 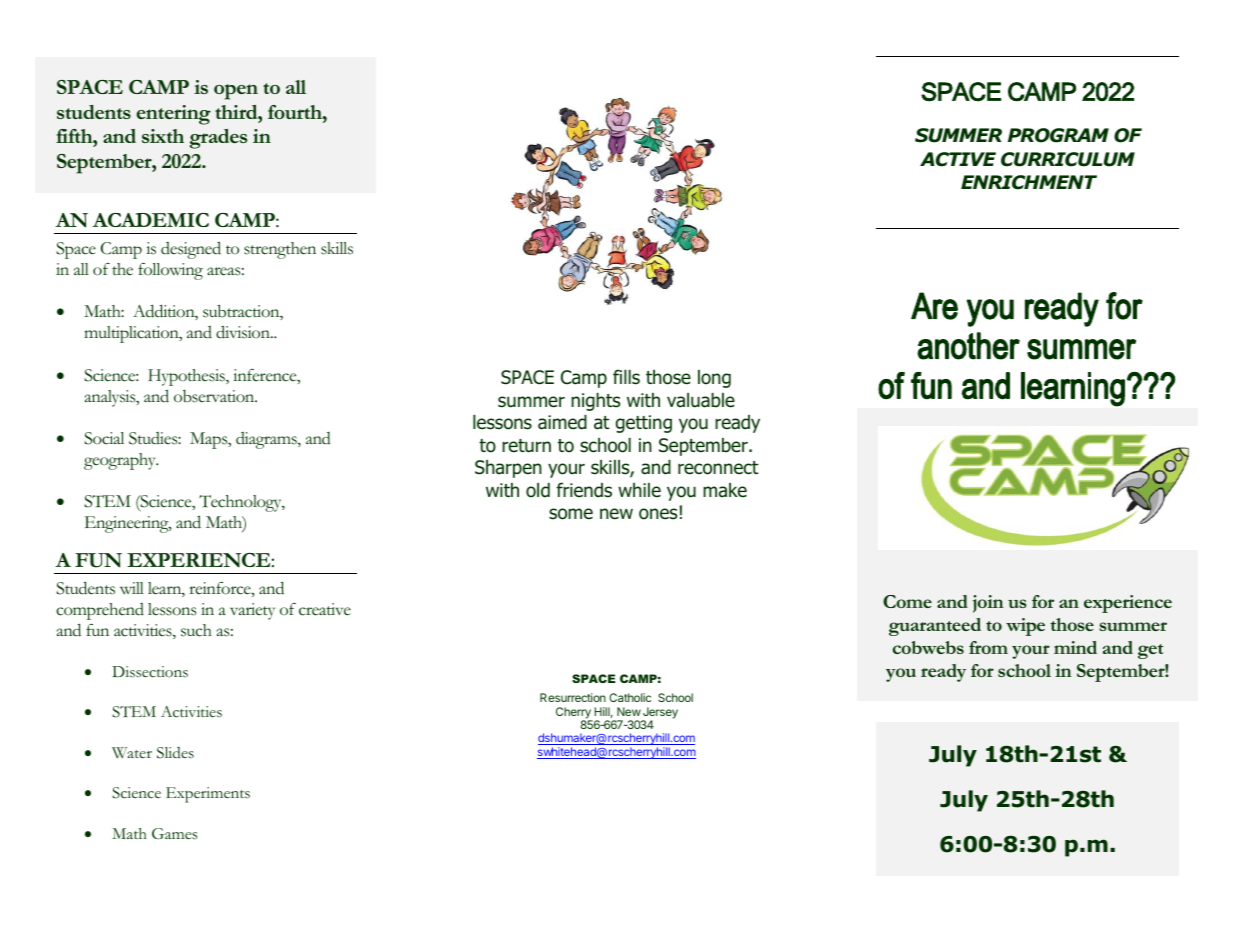 I want to click on Jersey, so click(x=660, y=714).
